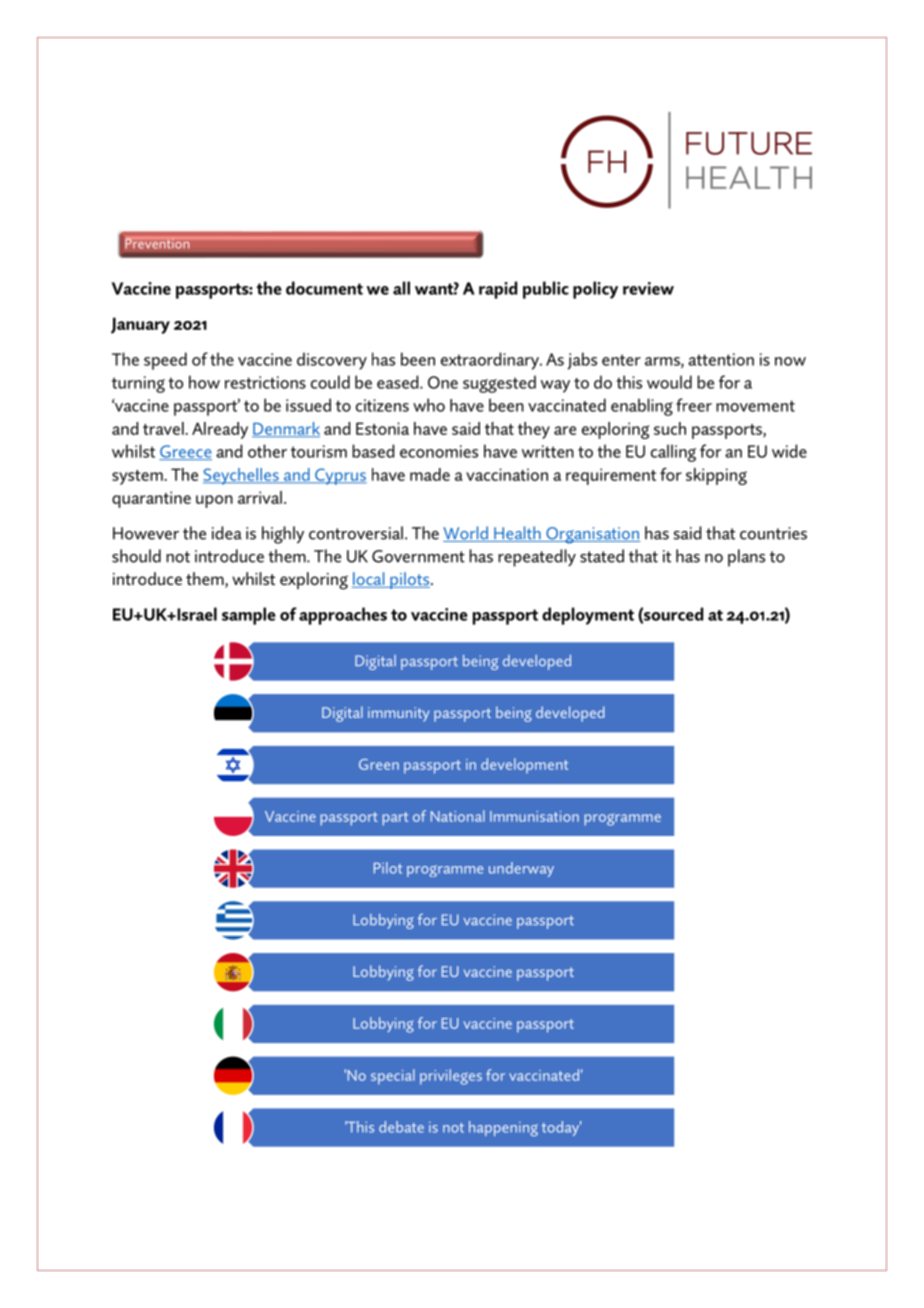 The width and height of the screenshot is (924, 1308). Describe the element at coordinates (466, 534) in the screenshot. I see `World` at that location.
